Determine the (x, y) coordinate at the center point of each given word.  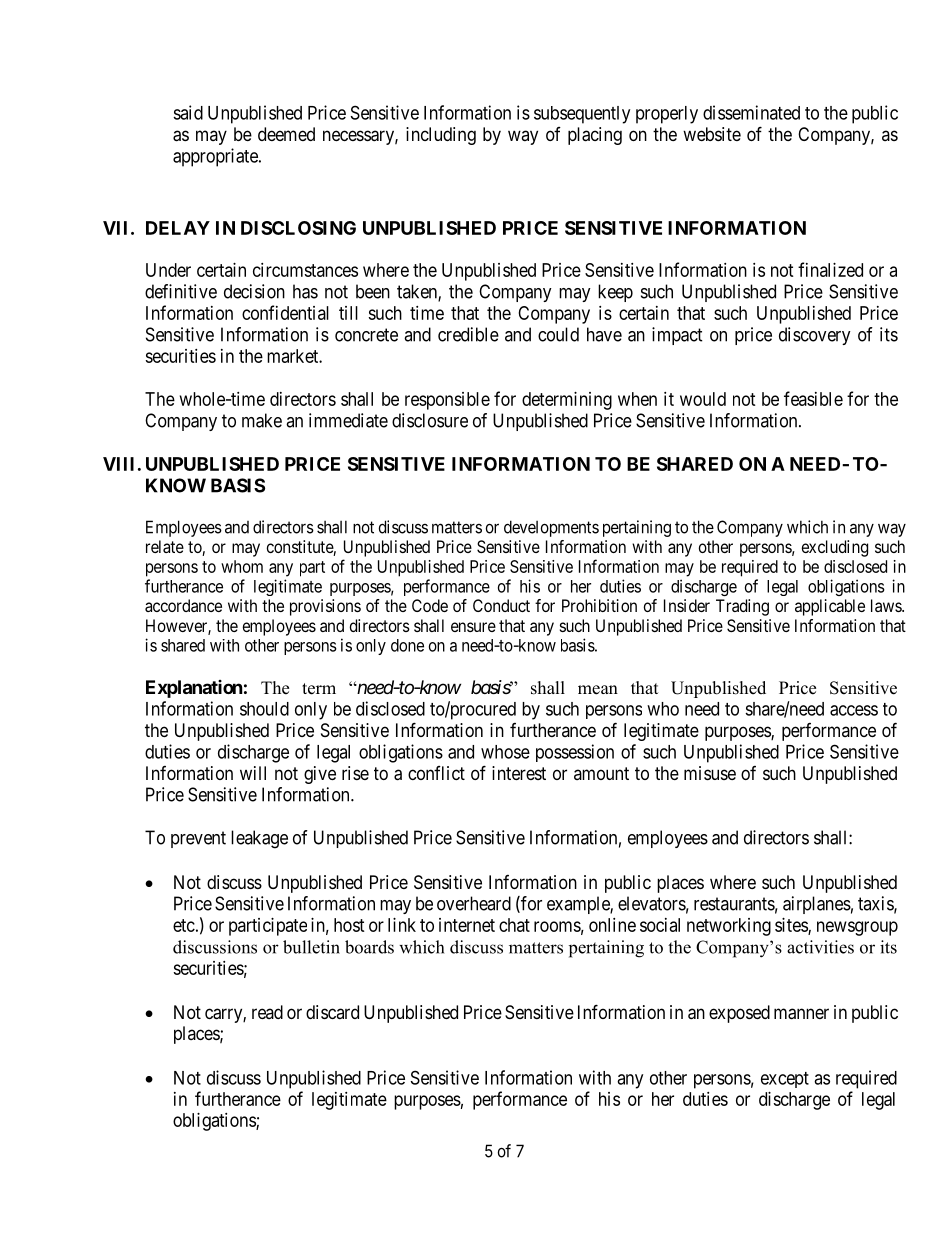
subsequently (582, 115)
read (267, 1012)
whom (242, 566)
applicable (830, 607)
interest (519, 773)
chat (514, 925)
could (558, 334)
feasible (813, 398)
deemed (286, 134)
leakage (259, 839)
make (262, 420)
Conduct (501, 605)
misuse (710, 773)
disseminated (751, 112)
